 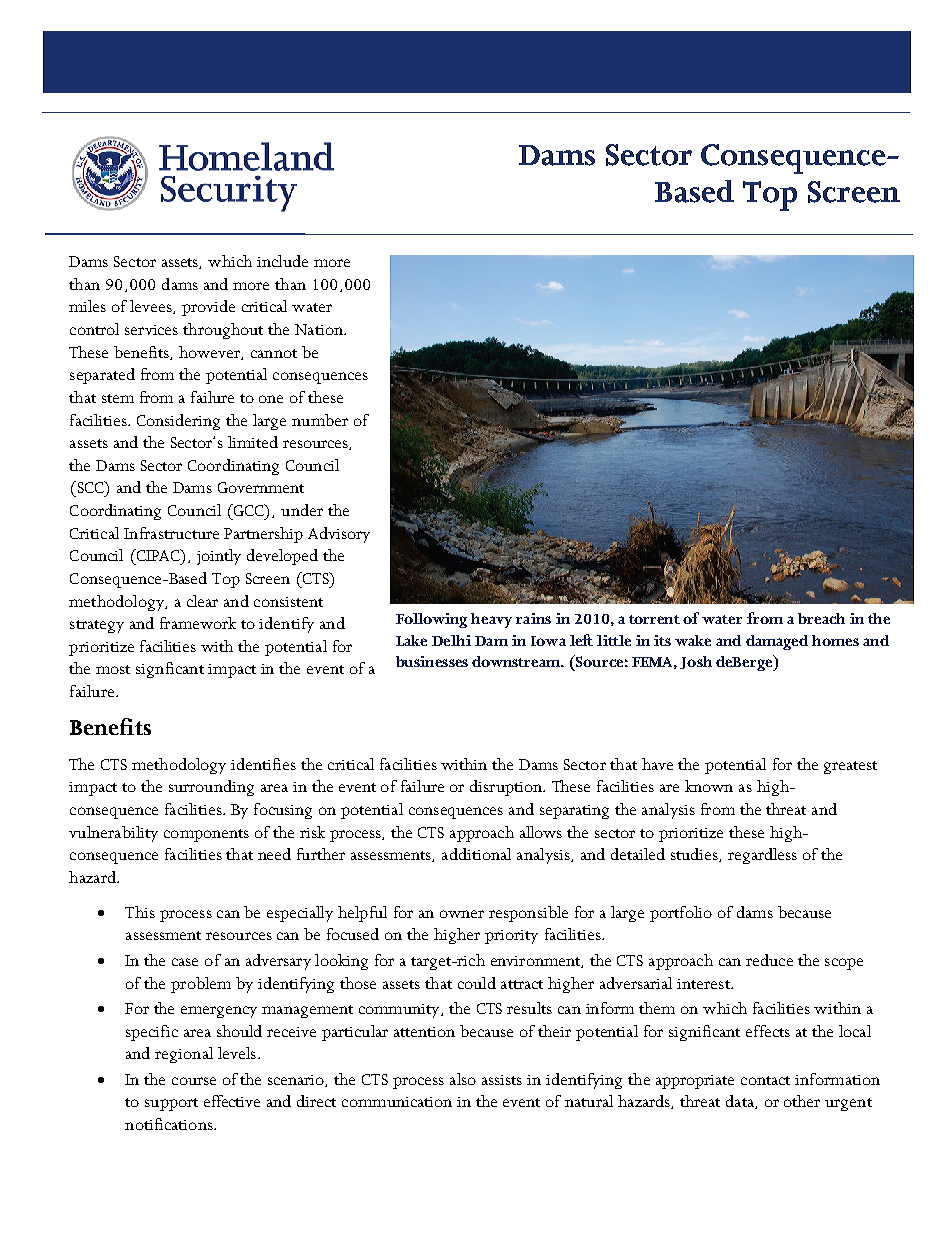 What do you see at coordinates (282, 261) in the image?
I see `include` at bounding box center [282, 261].
